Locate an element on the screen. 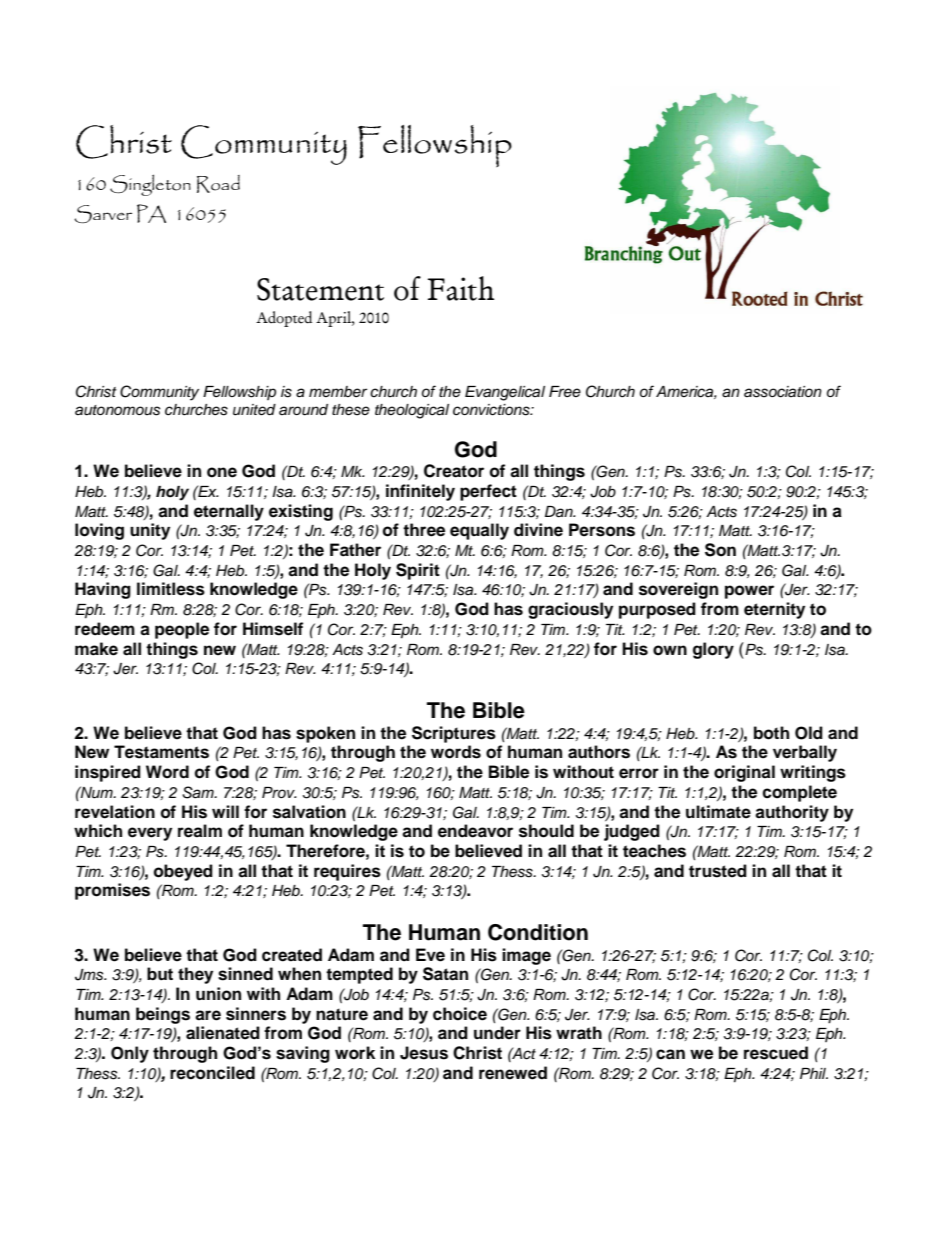 The image size is (952, 1233). Jesus is located at coordinates (424, 1053).
